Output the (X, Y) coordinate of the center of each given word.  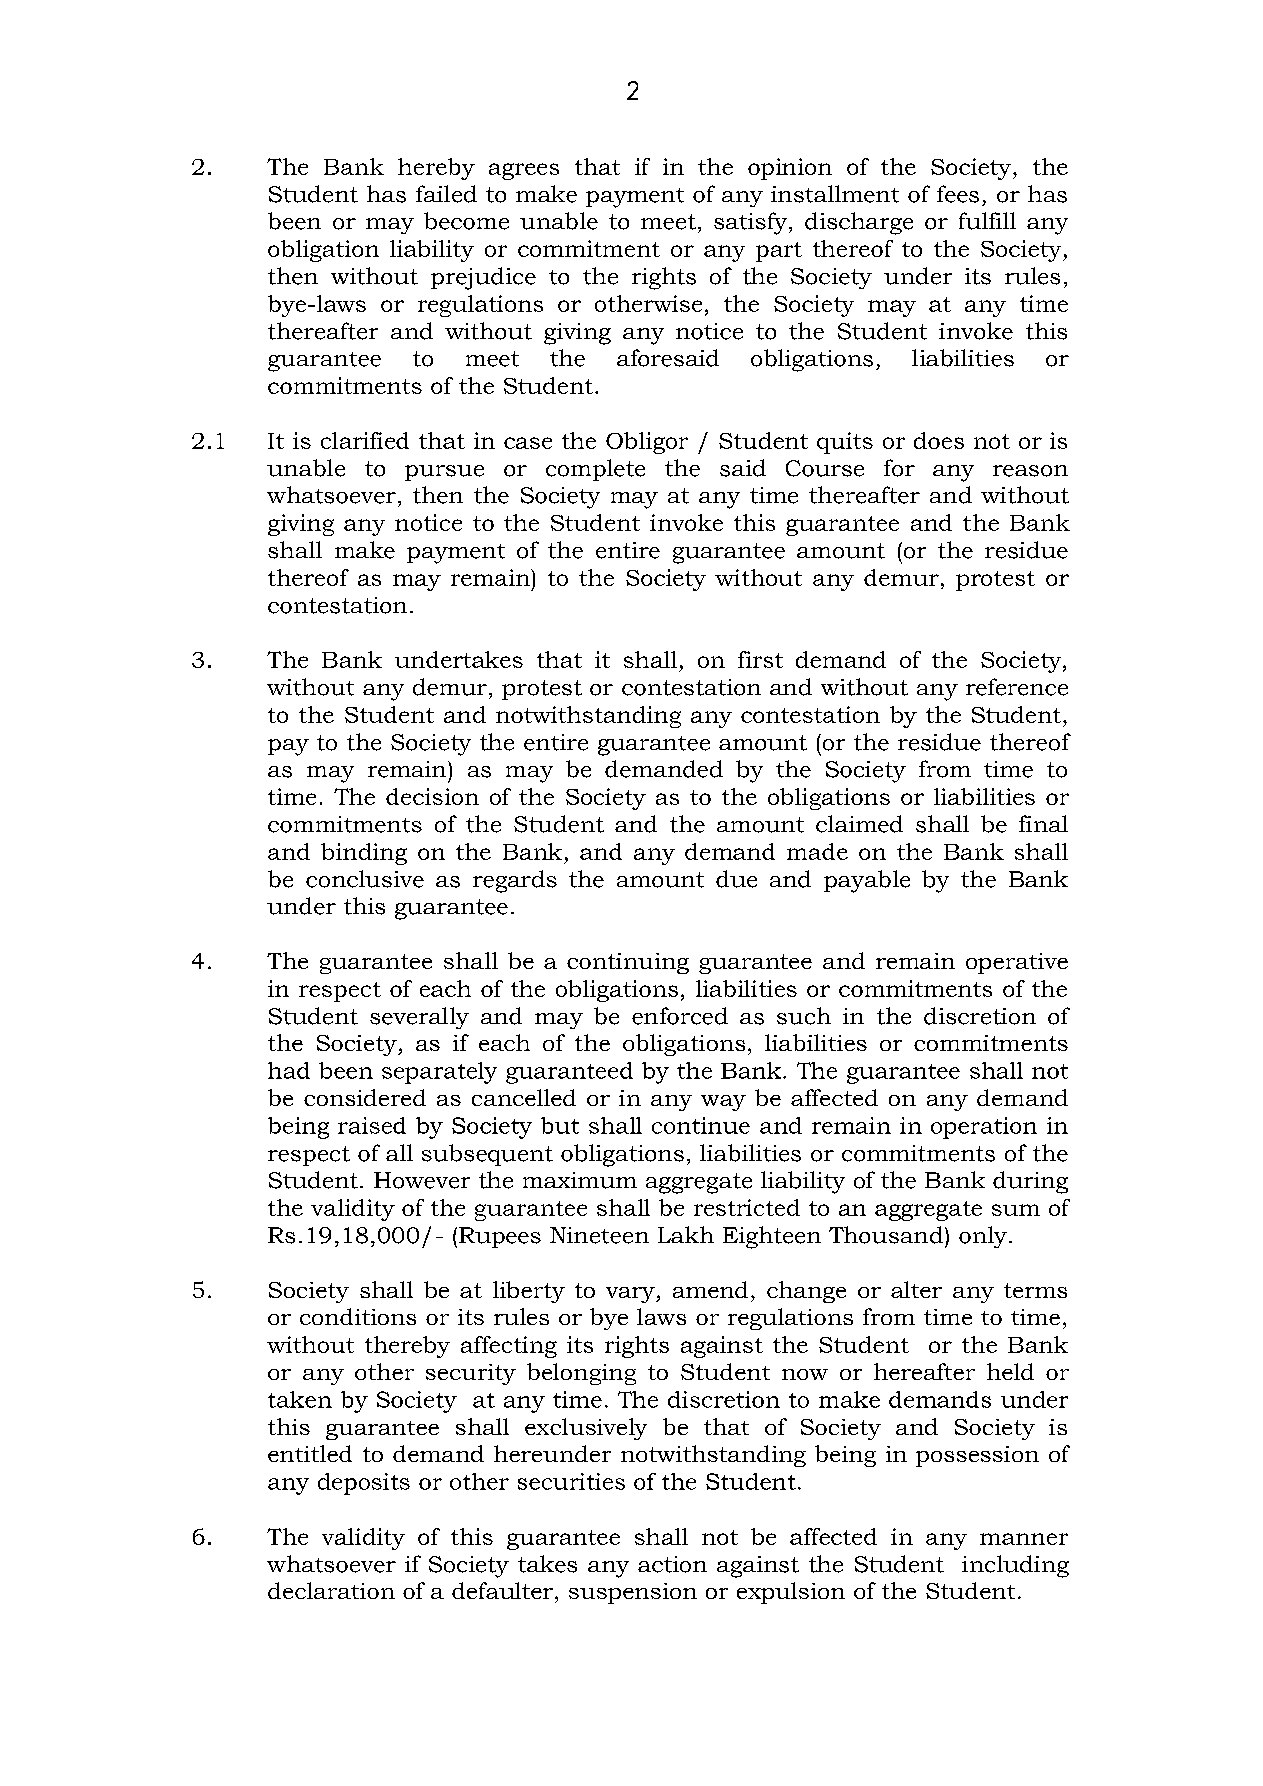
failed (446, 194)
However (422, 1180)
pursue (444, 473)
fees (958, 194)
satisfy (752, 223)
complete (595, 470)
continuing (628, 963)
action (672, 1564)
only (983, 1237)
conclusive (365, 879)
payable (867, 881)
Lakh (686, 1234)
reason (1030, 471)
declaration (331, 1590)
